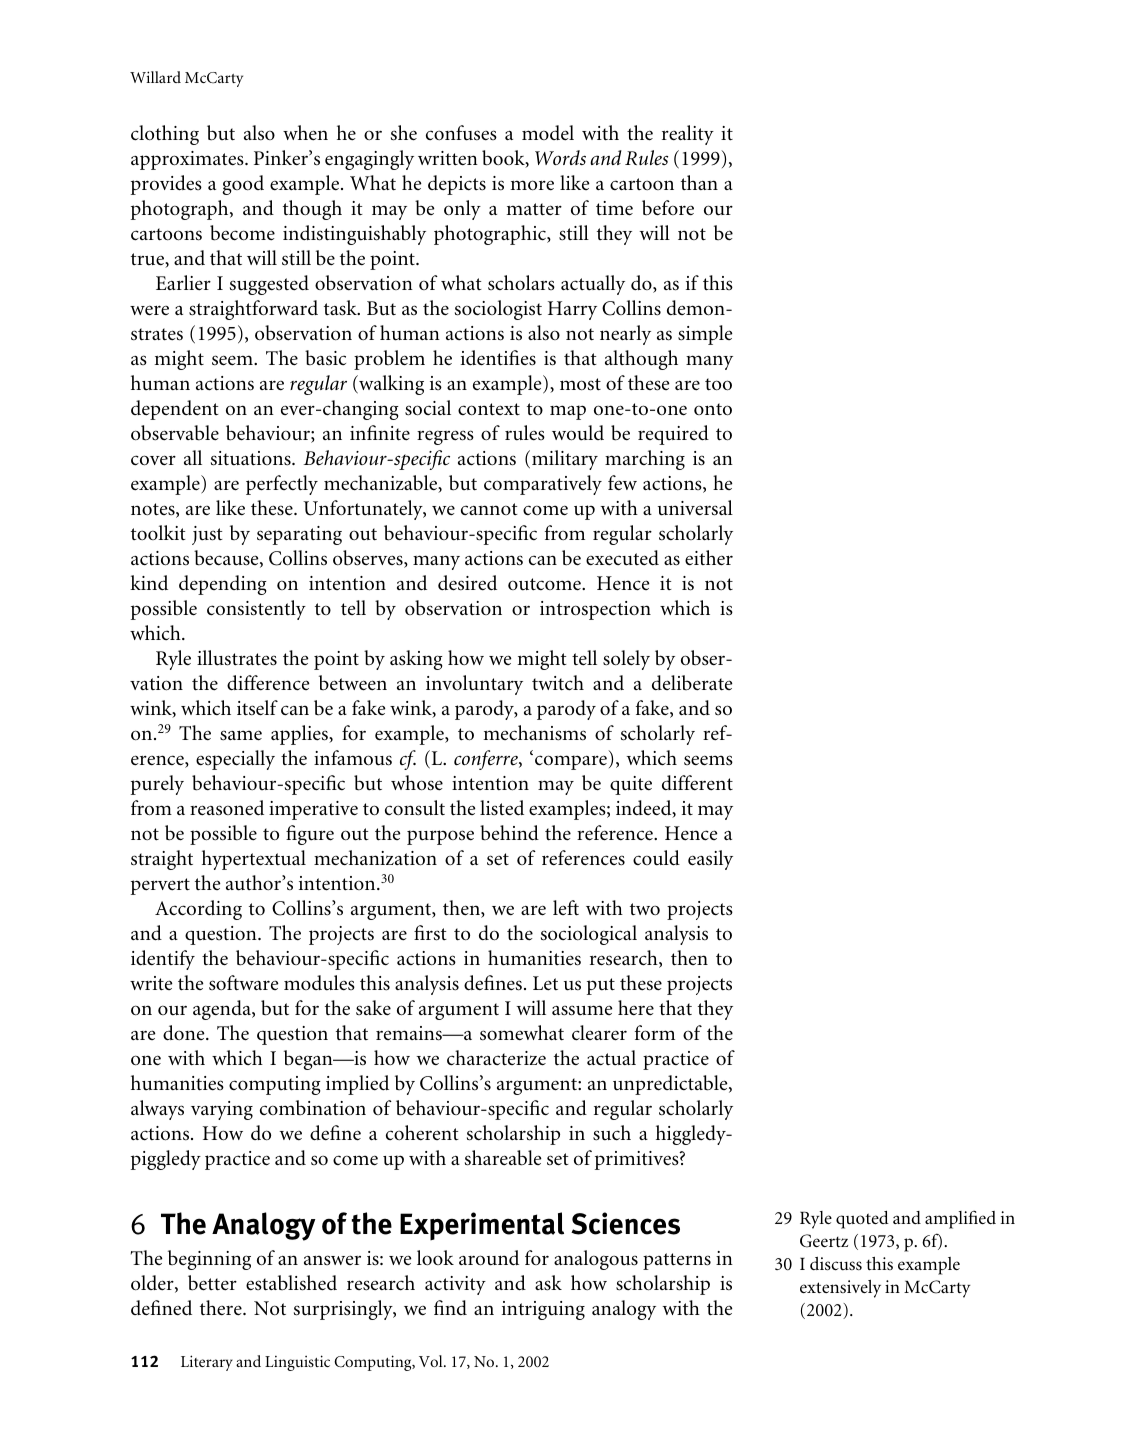 The image size is (1123, 1453). I want to click on onto, so click(713, 409).
